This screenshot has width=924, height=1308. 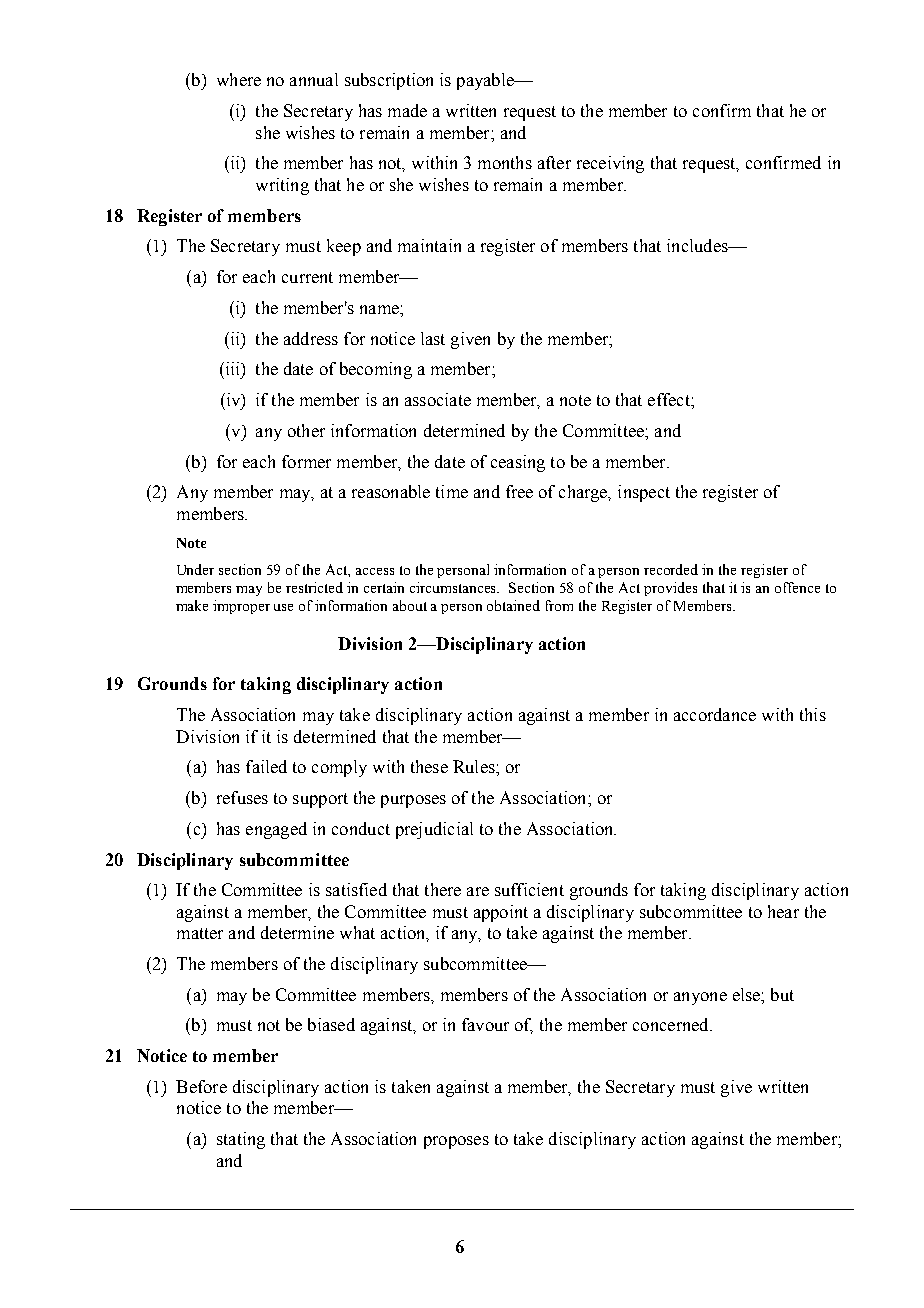 What do you see at coordinates (456, 1142) in the screenshot?
I see `proposes` at bounding box center [456, 1142].
